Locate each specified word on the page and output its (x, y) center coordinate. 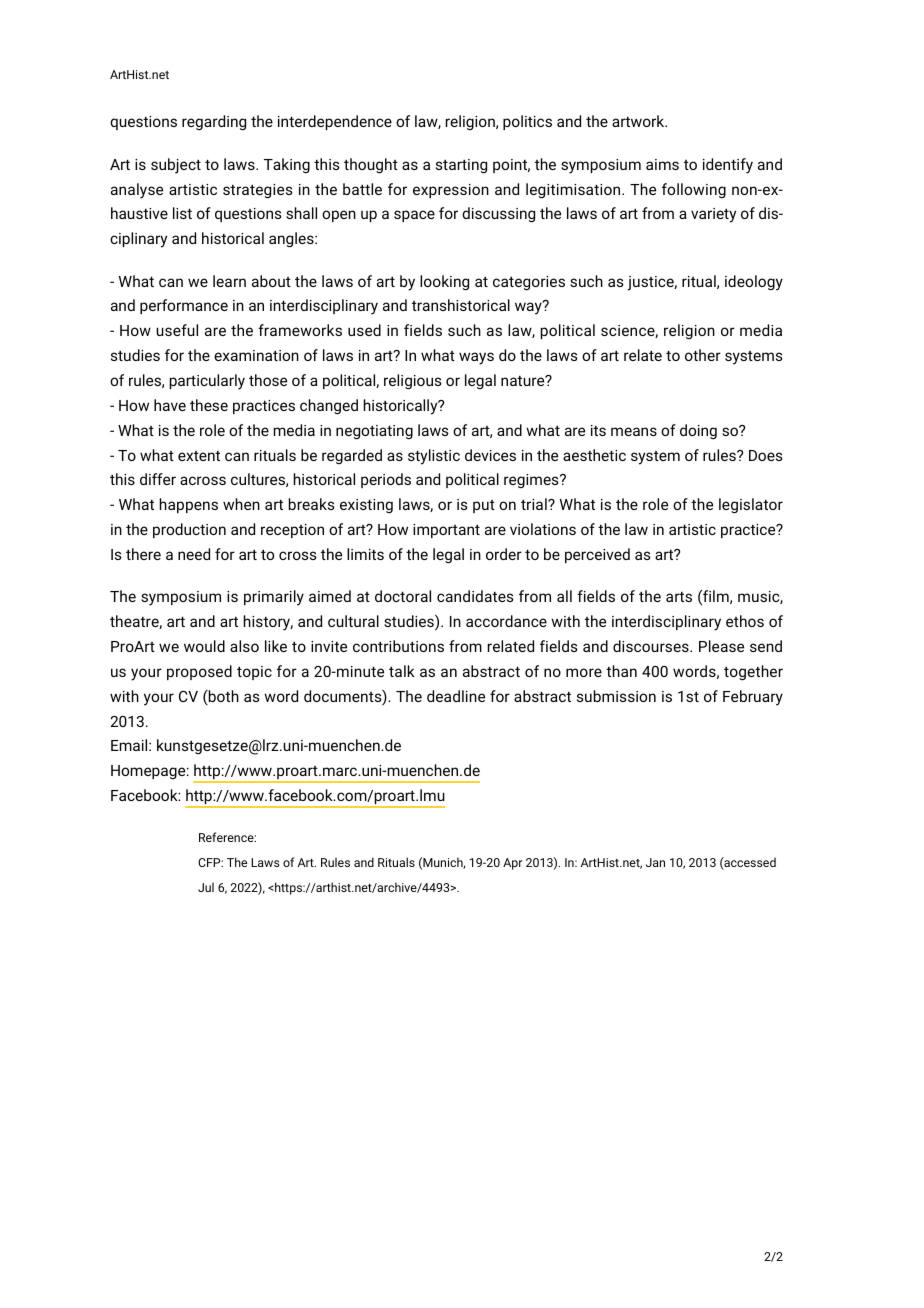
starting (461, 166)
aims (662, 164)
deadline (456, 696)
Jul (206, 887)
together (753, 673)
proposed (199, 672)
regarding (214, 123)
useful (177, 330)
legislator (751, 506)
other (703, 355)
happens (189, 505)
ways (476, 358)
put (484, 506)
